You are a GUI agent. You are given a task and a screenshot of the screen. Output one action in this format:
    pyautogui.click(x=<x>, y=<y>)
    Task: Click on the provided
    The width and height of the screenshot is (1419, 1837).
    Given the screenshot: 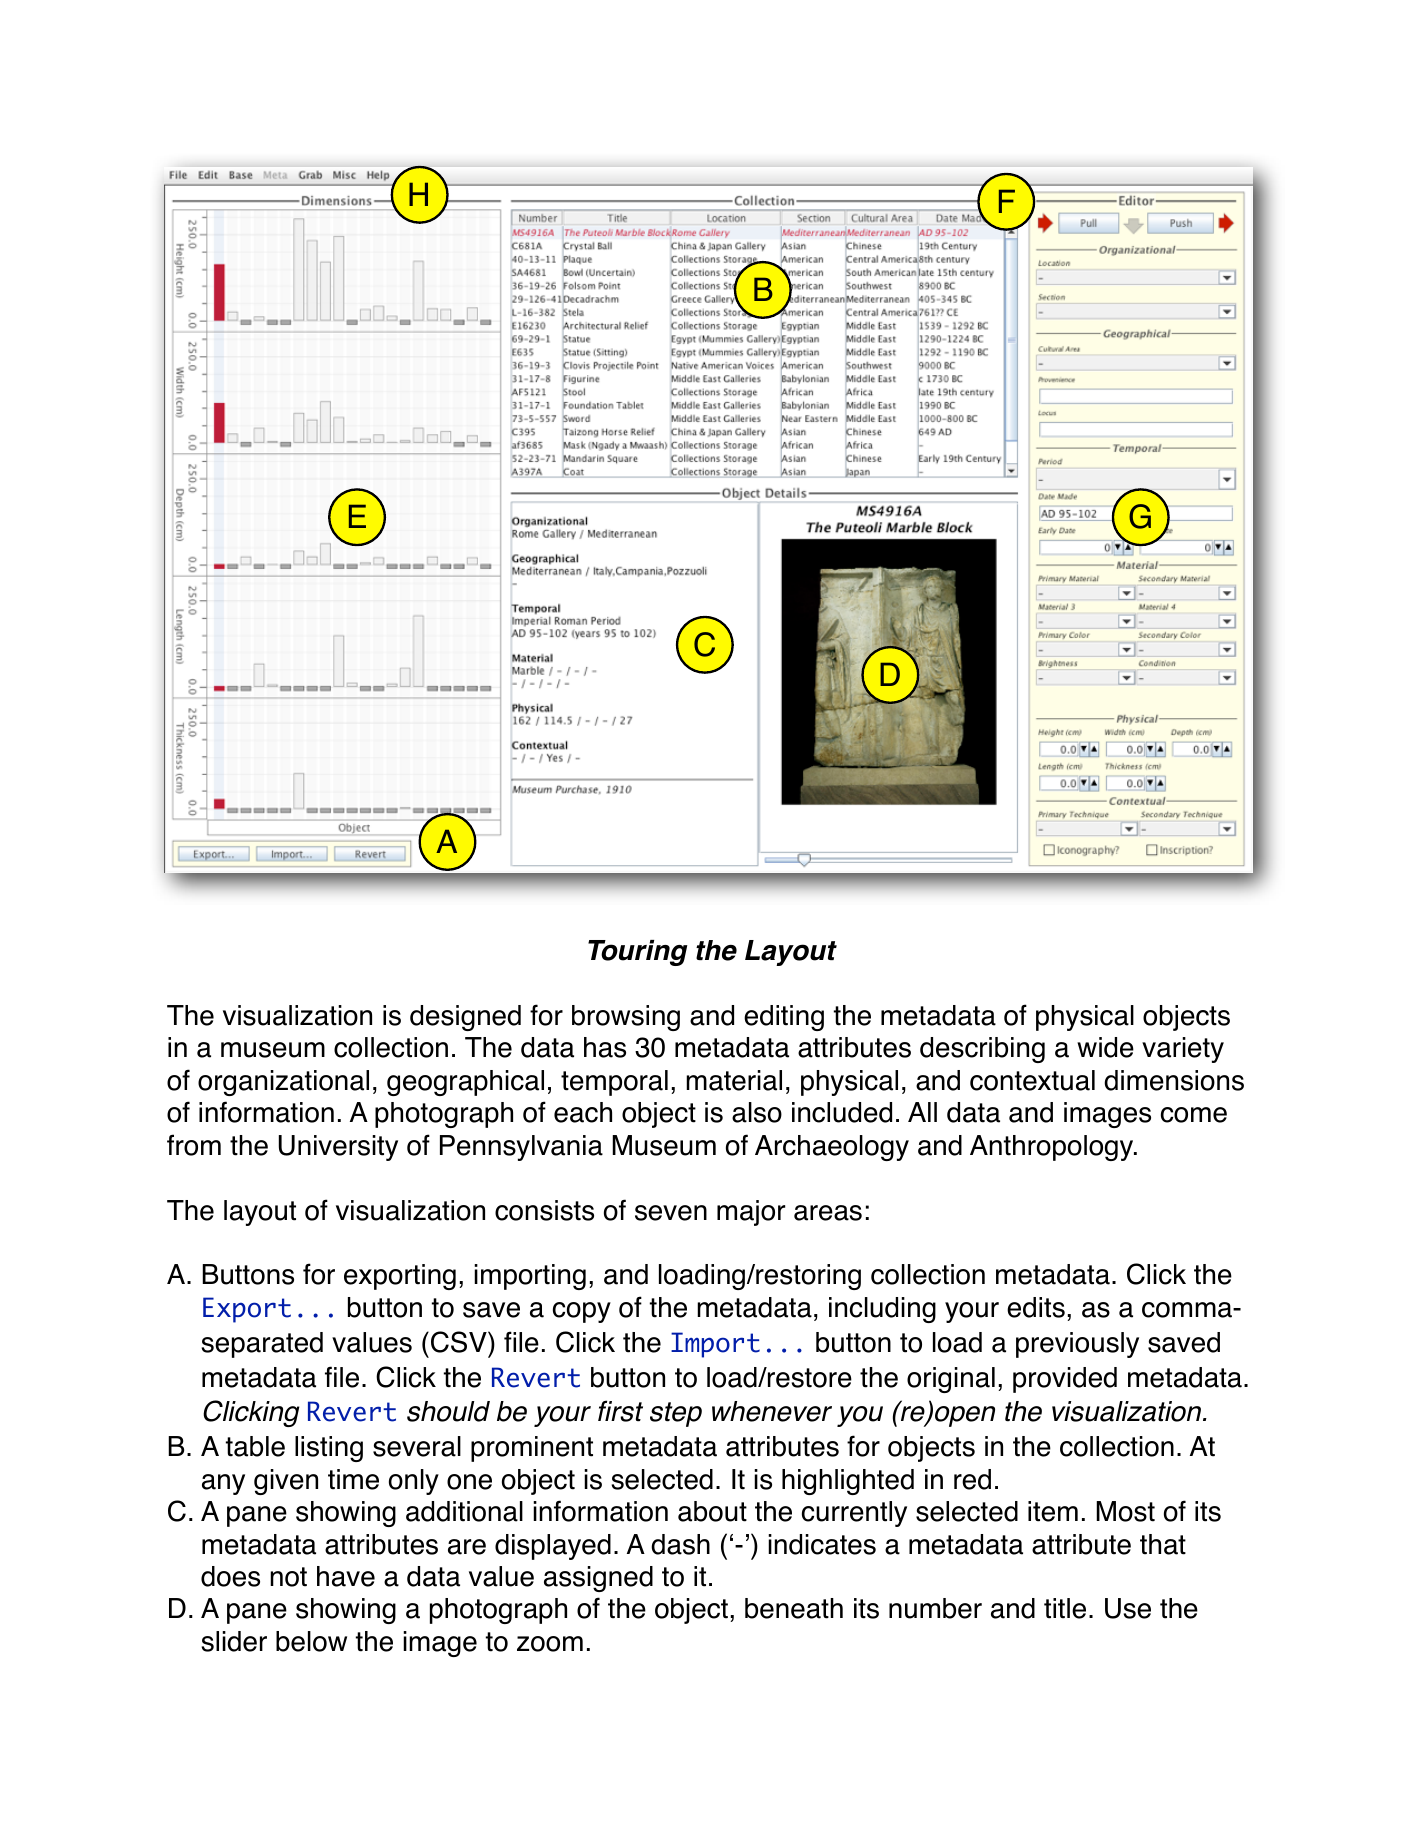 What is the action you would take?
    pyautogui.click(x=1065, y=1380)
